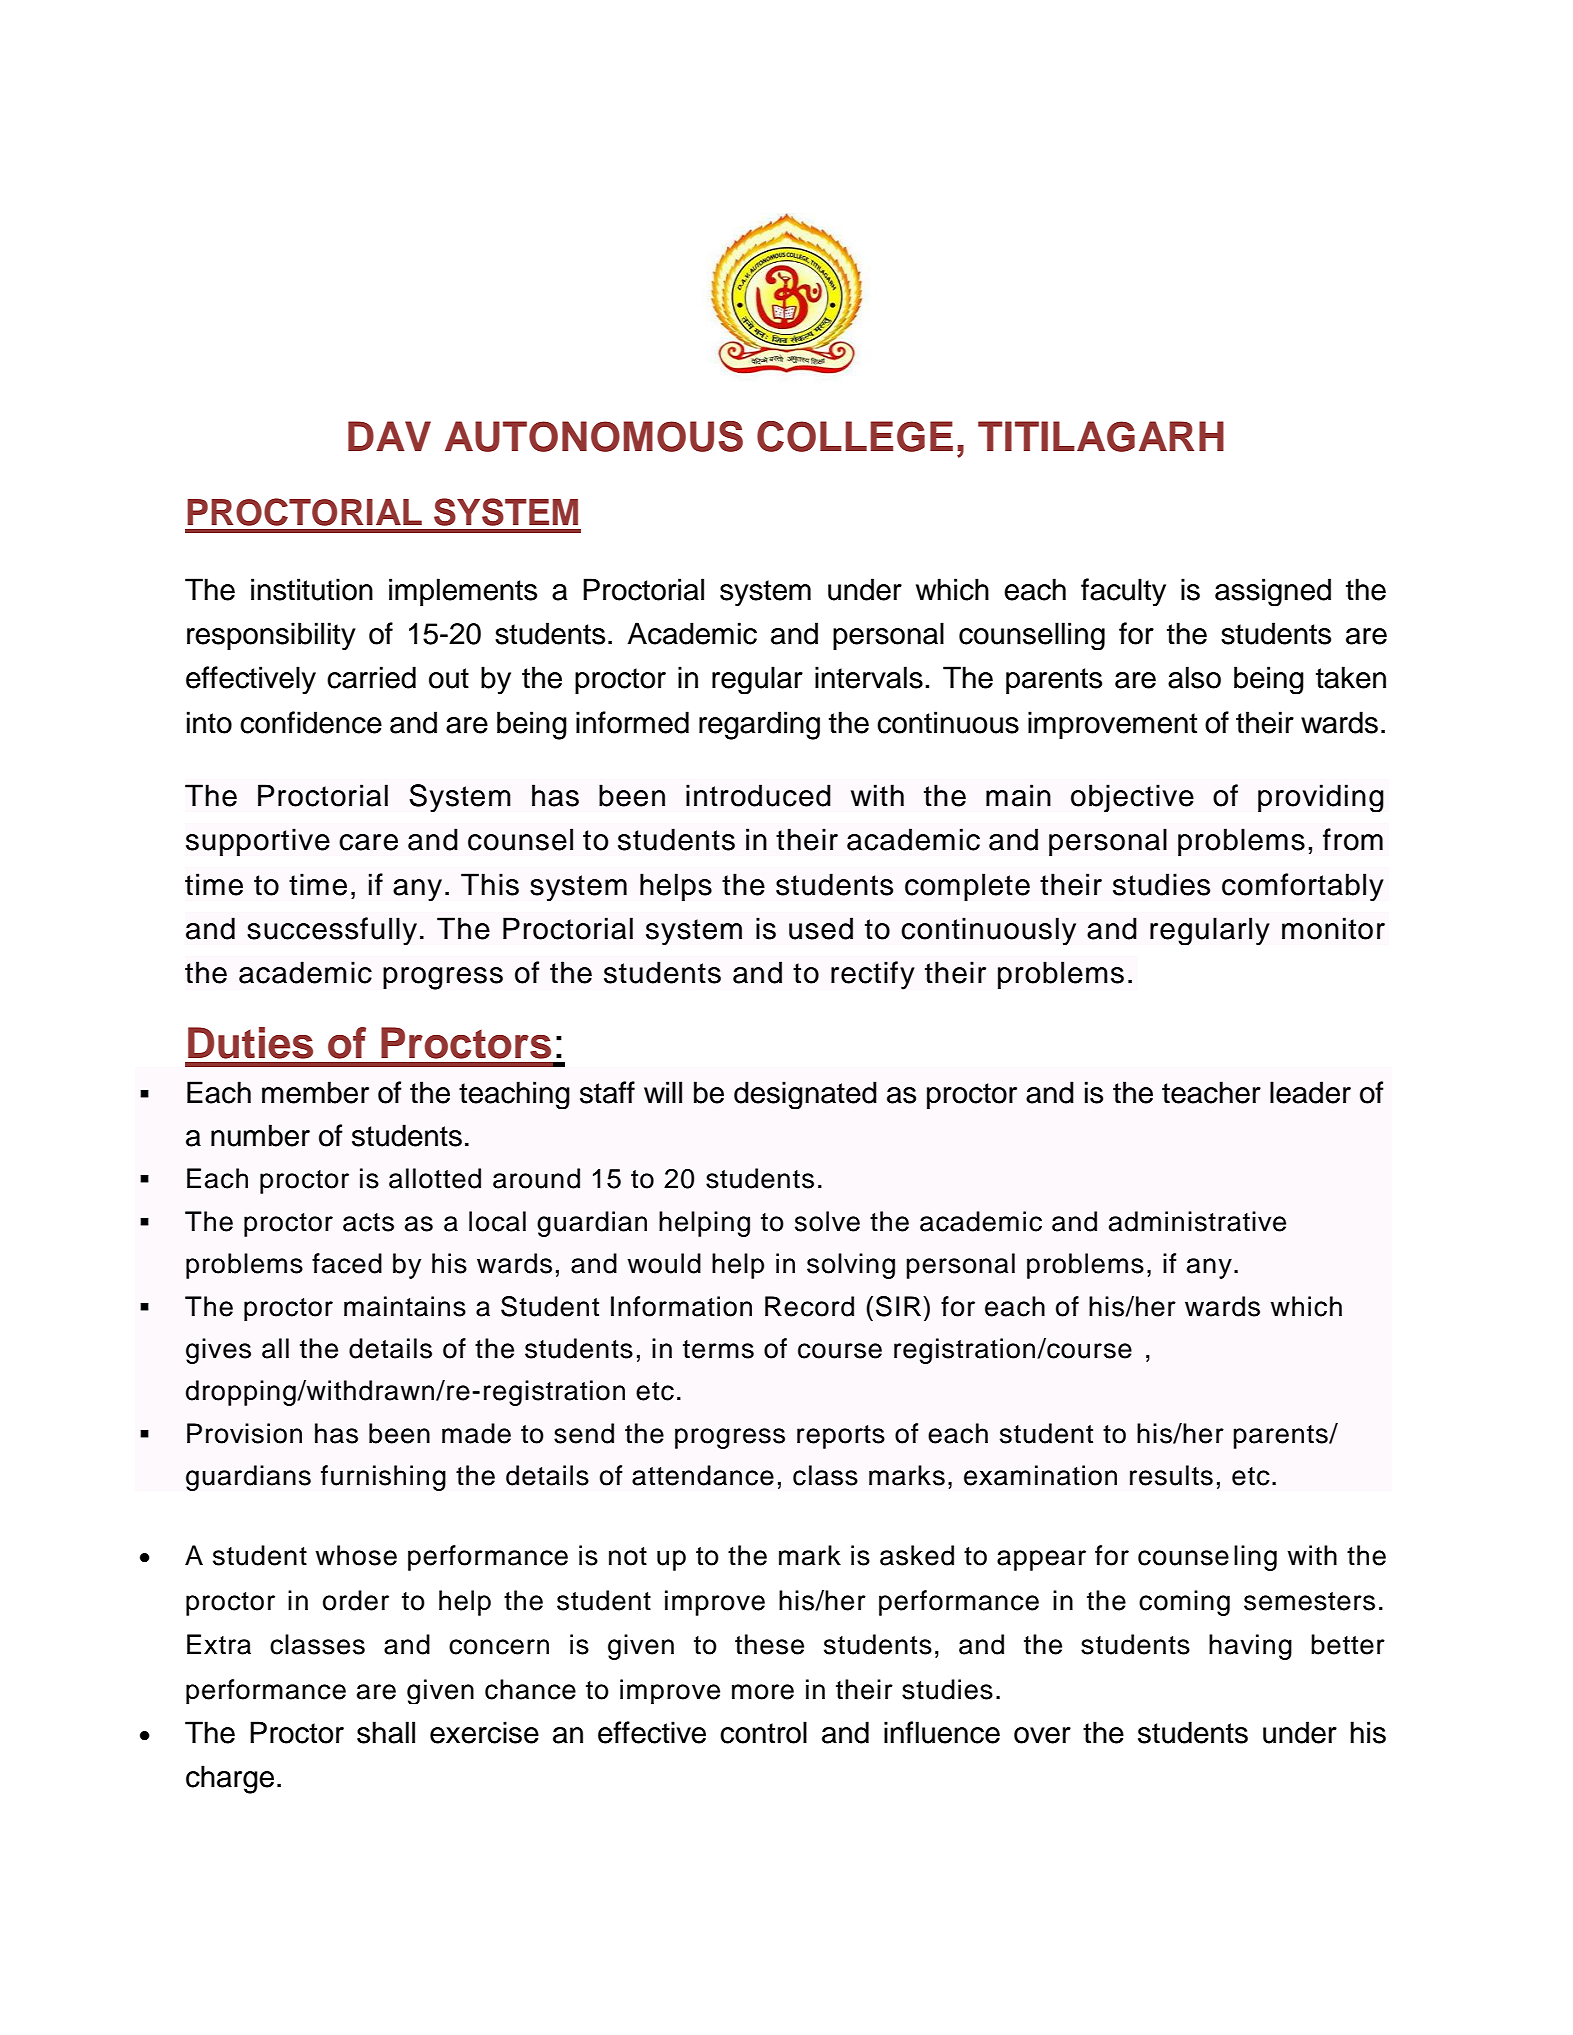 The image size is (1573, 2035). What do you see at coordinates (855, 436) in the screenshot?
I see `COLLEGE` at bounding box center [855, 436].
